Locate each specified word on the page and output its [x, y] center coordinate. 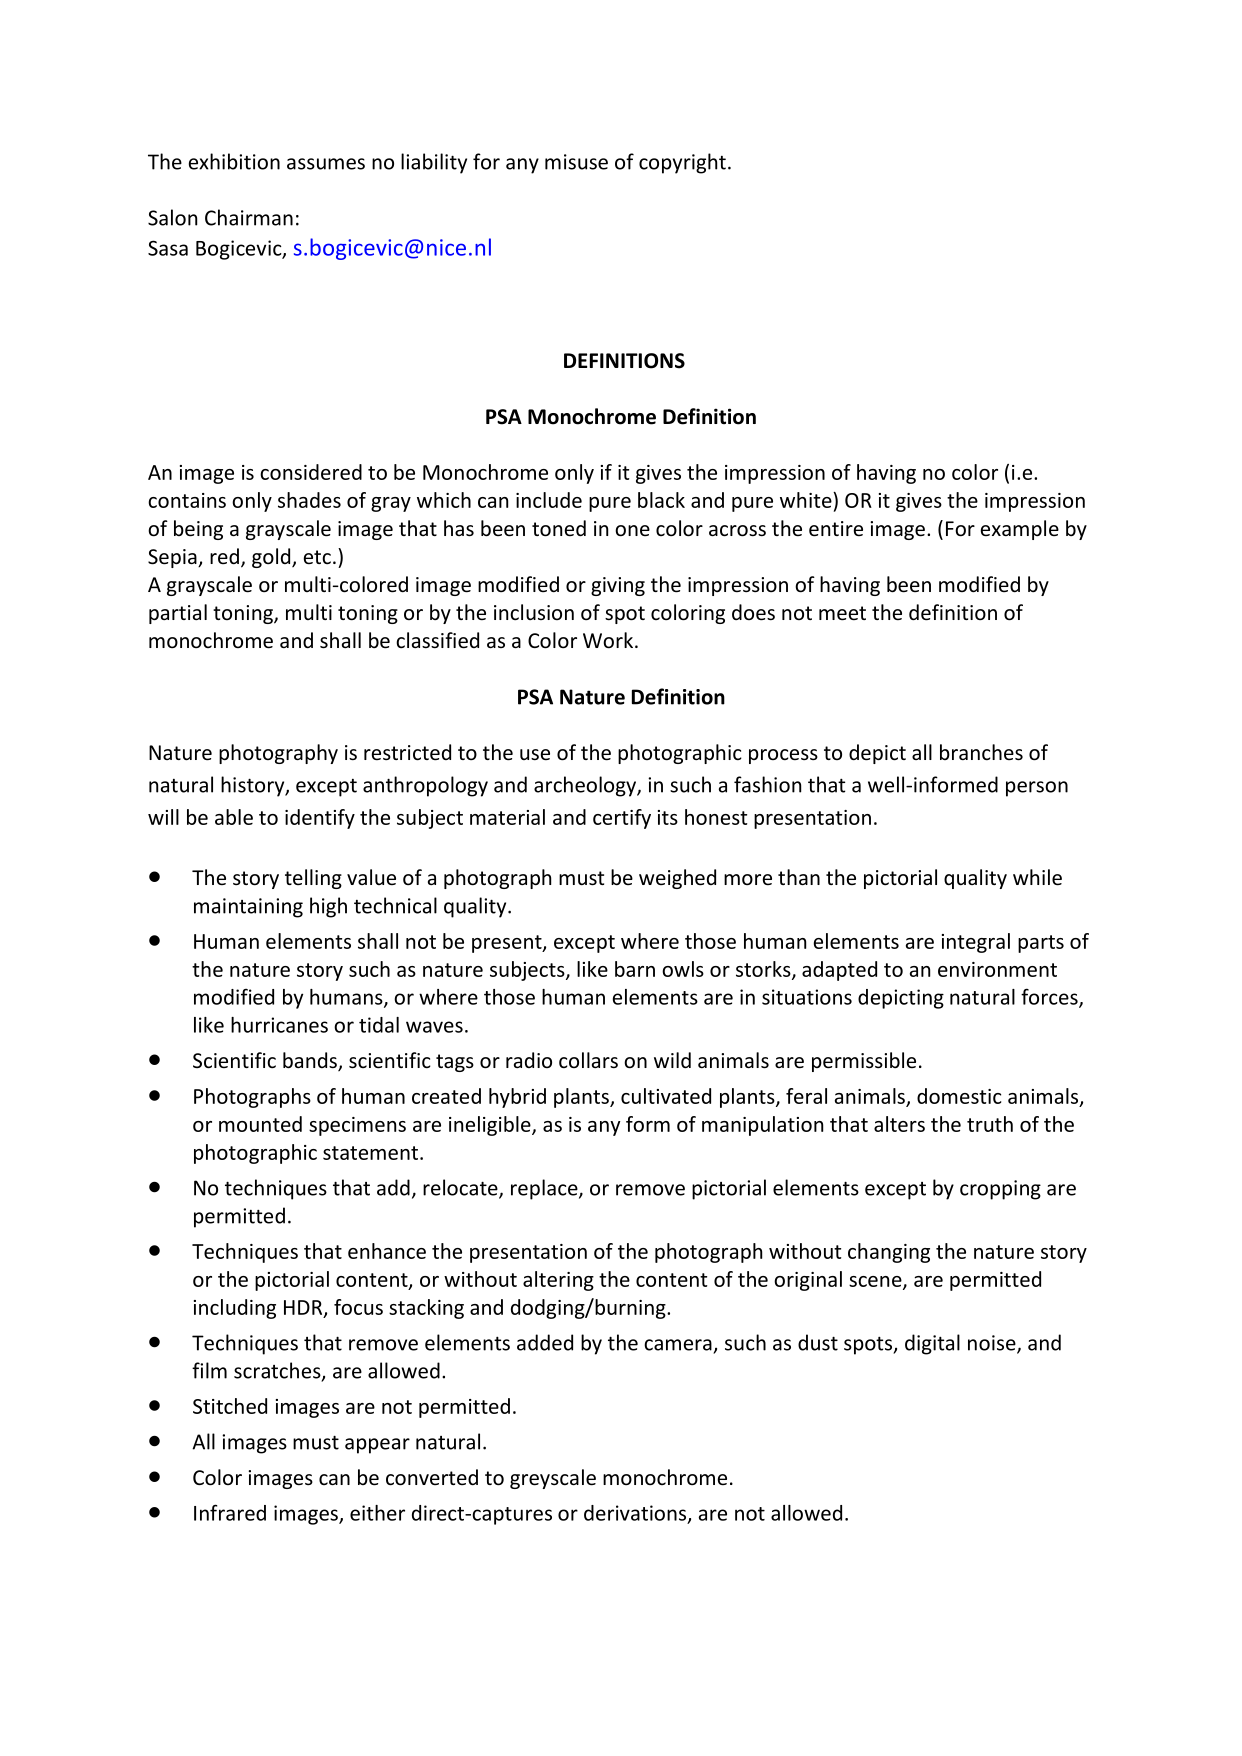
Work [608, 640]
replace [545, 1189]
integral [976, 943]
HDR [304, 1308]
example [1020, 530]
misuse [576, 162]
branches [981, 752]
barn [635, 969]
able [234, 817]
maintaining [248, 908]
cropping [1000, 1190]
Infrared [230, 1512]
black [661, 500]
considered [311, 472]
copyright [682, 163]
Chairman [249, 217]
